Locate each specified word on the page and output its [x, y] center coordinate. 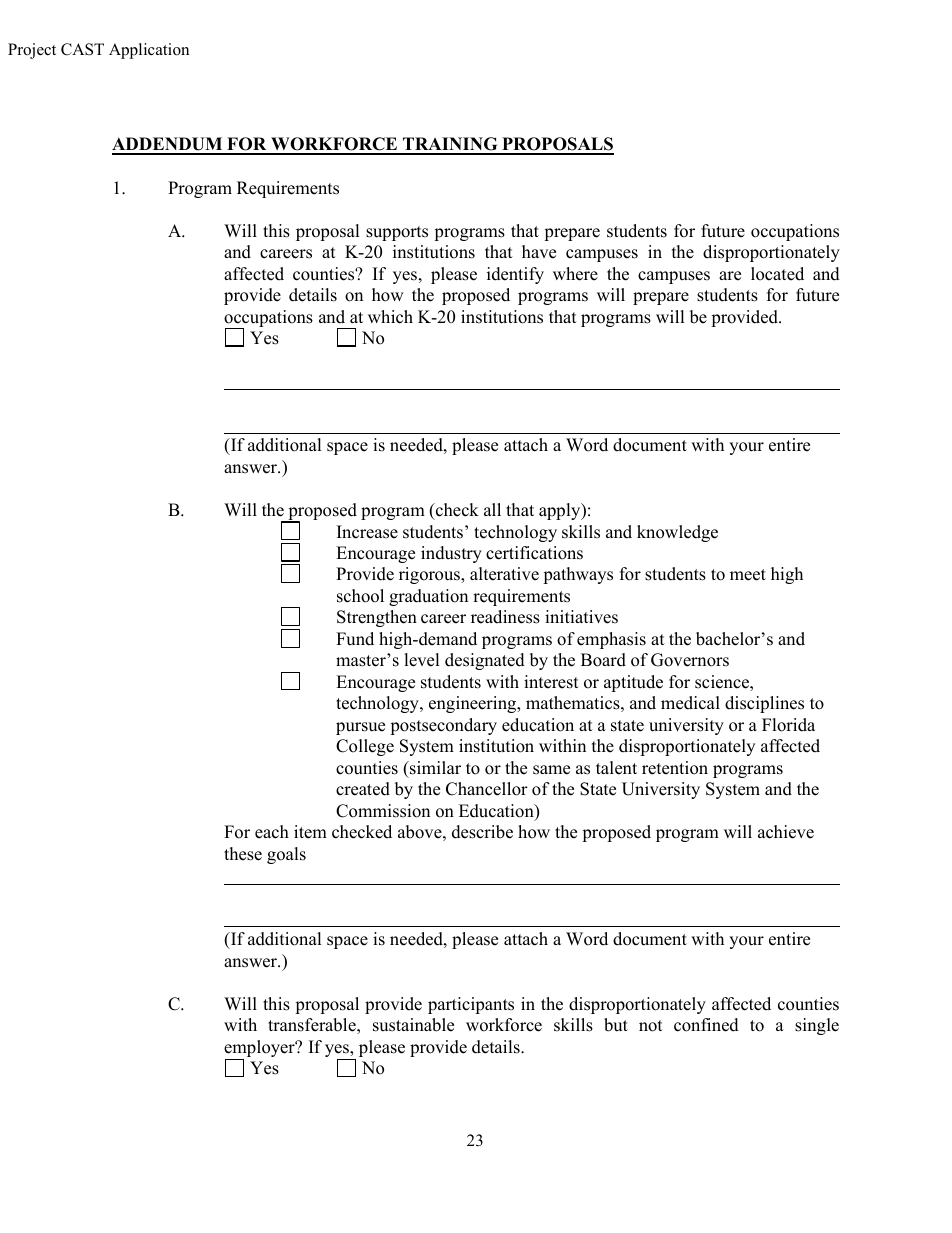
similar [434, 768]
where [575, 274]
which [390, 317]
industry [451, 554]
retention [675, 768]
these [243, 854]
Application [149, 51]
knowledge [677, 533]
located [777, 274]
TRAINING [450, 145]
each [272, 832]
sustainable [413, 1025]
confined [706, 1025]
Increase [367, 532]
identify [515, 275]
